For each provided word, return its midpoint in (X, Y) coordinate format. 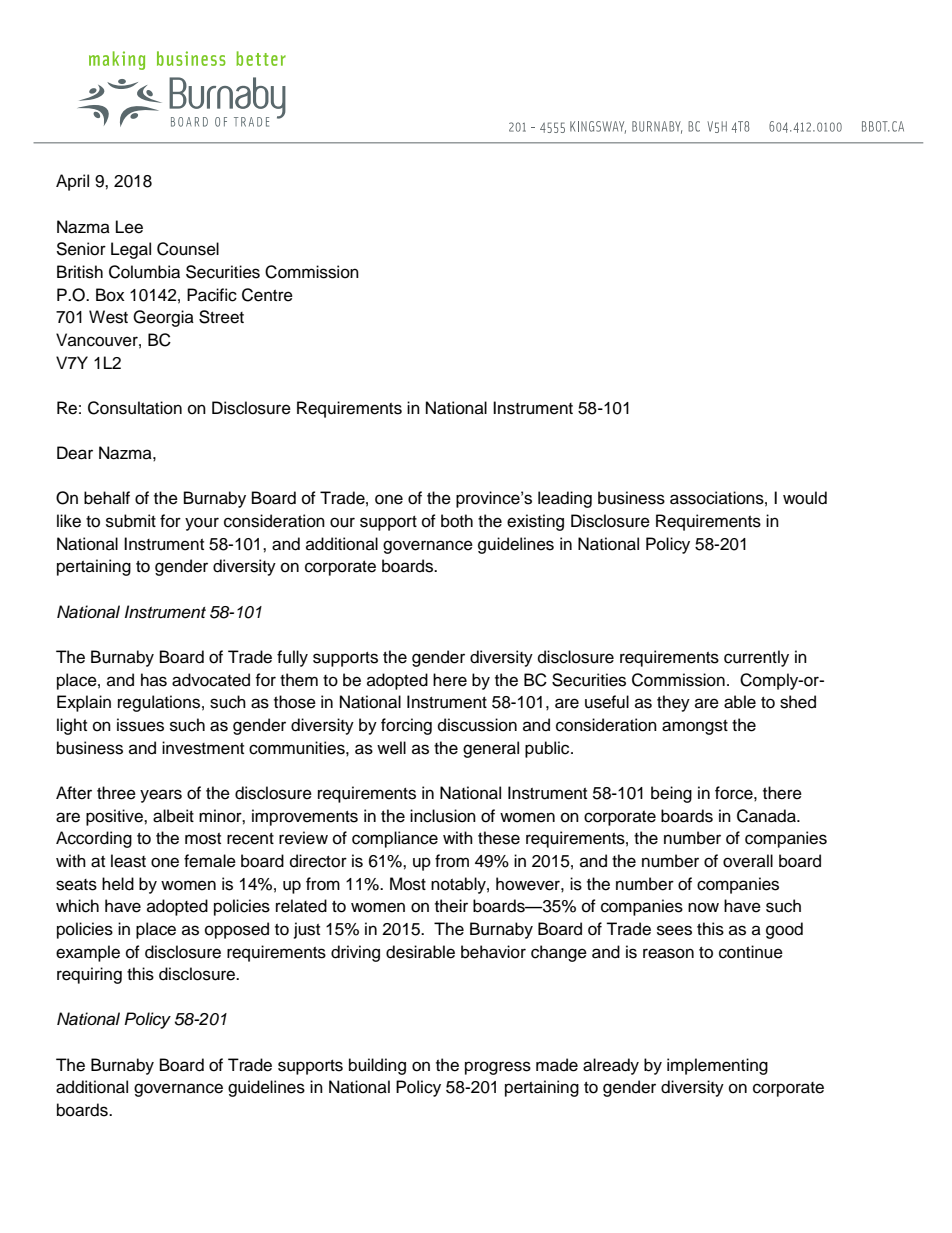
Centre (267, 295)
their (451, 906)
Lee (129, 227)
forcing (406, 726)
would (805, 498)
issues (140, 725)
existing (535, 522)
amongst (695, 727)
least (128, 861)
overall (748, 861)
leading (565, 499)
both (457, 521)
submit (131, 521)
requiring (89, 975)
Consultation (135, 408)
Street (221, 317)
